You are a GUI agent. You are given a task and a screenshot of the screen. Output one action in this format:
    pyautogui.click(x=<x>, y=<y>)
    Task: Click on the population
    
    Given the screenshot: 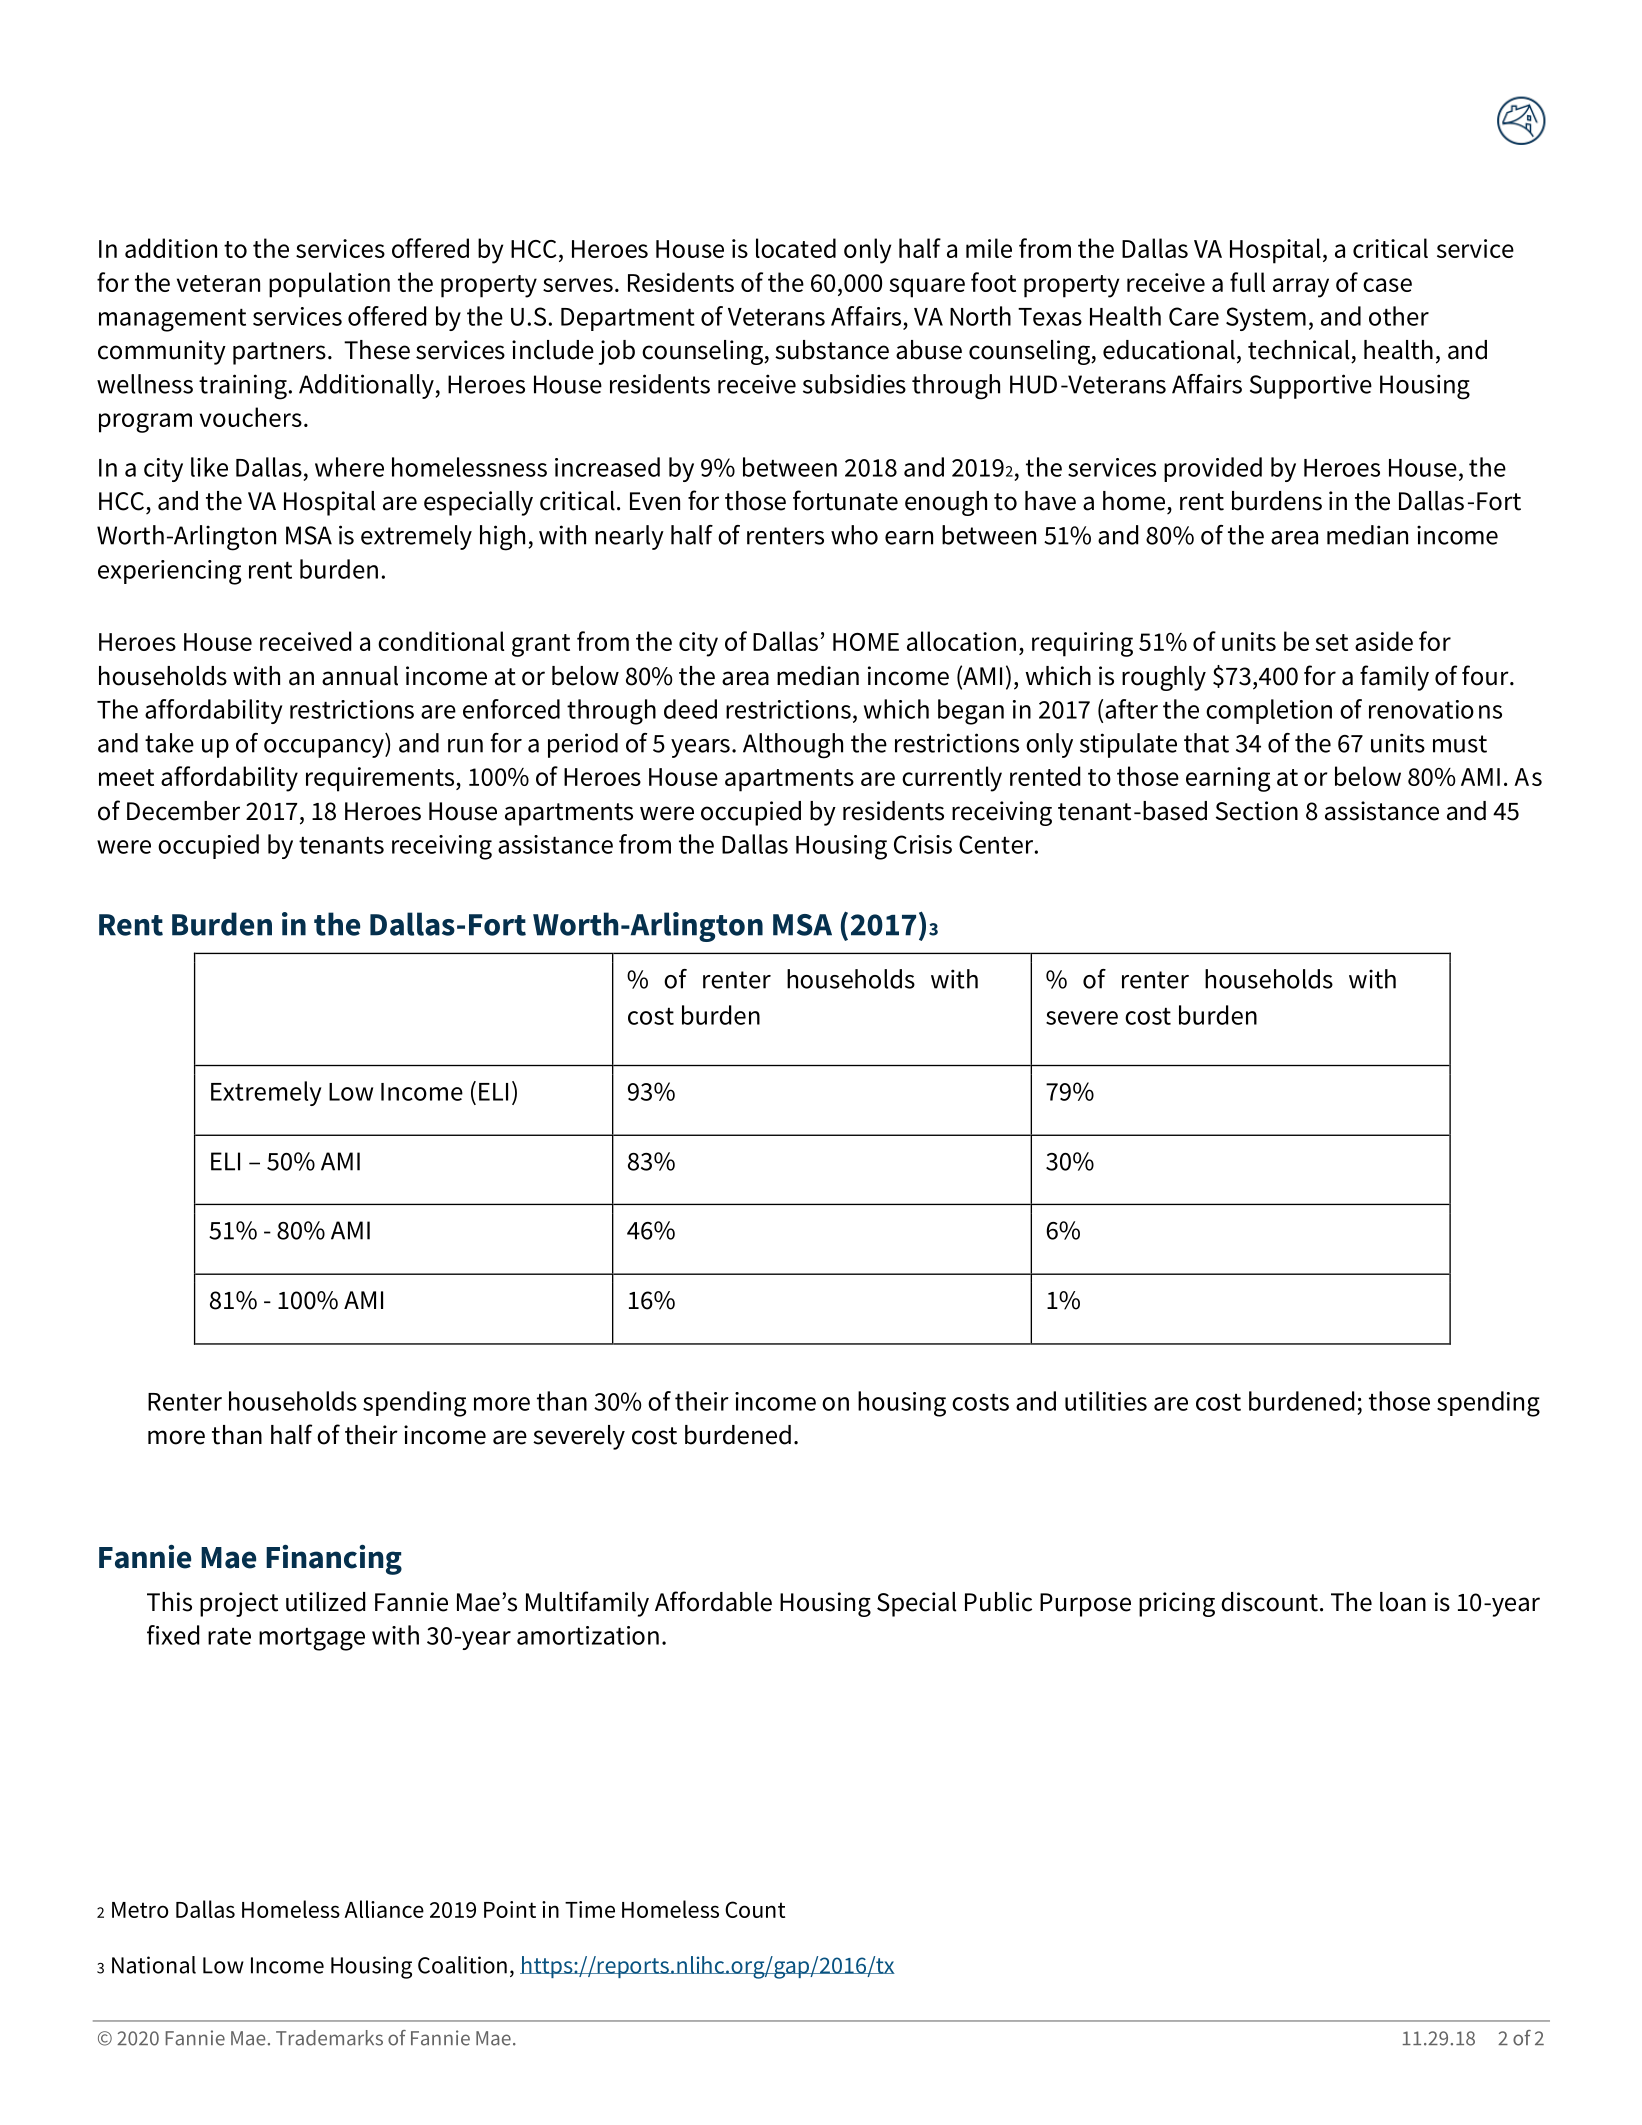 What is the action you would take?
    pyautogui.click(x=329, y=285)
